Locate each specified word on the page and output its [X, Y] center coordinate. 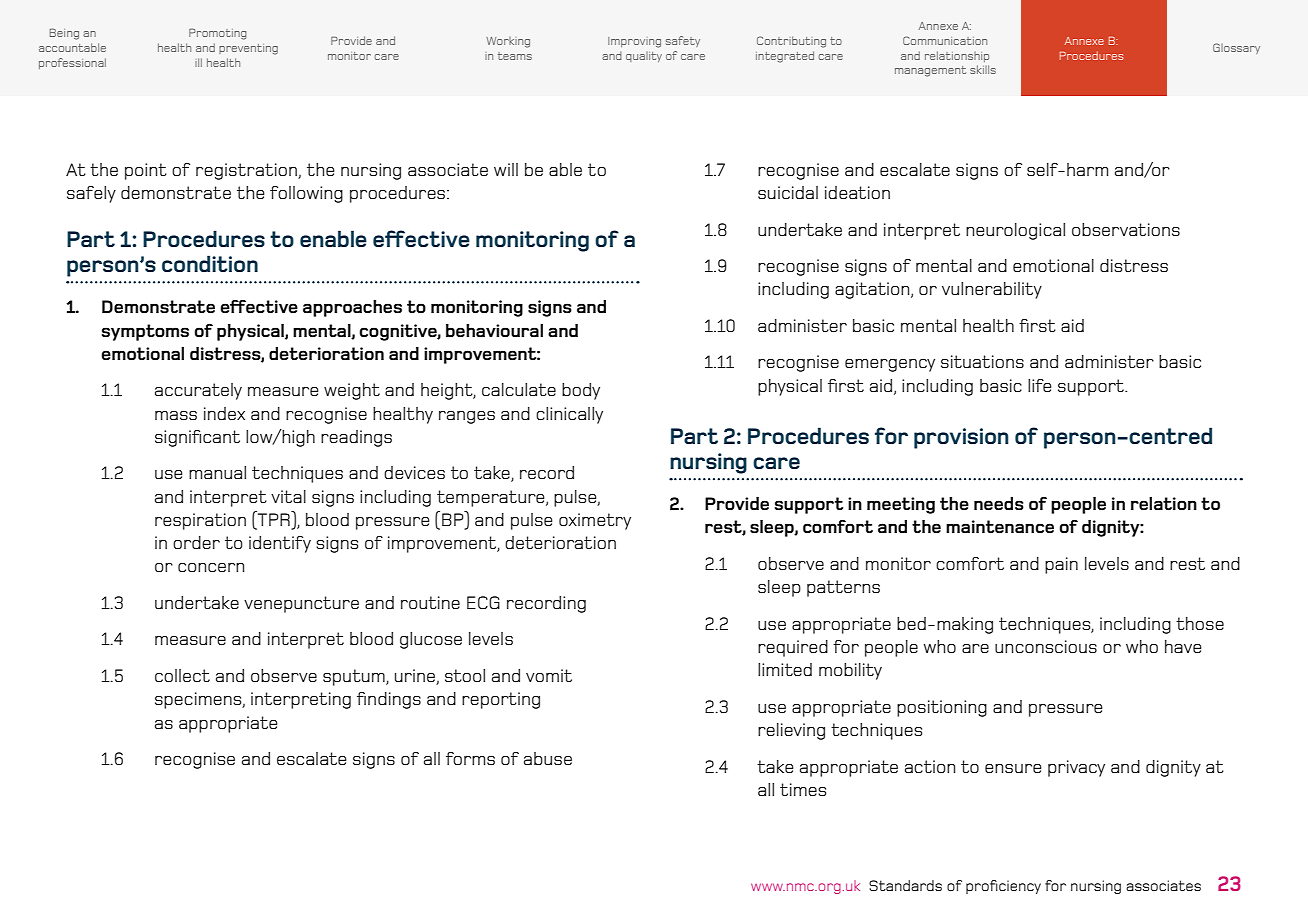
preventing [248, 49]
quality [644, 57]
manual [217, 472]
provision [961, 438]
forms [470, 758]
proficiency [1003, 887]
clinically [569, 415]
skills [983, 69]
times [803, 789]
